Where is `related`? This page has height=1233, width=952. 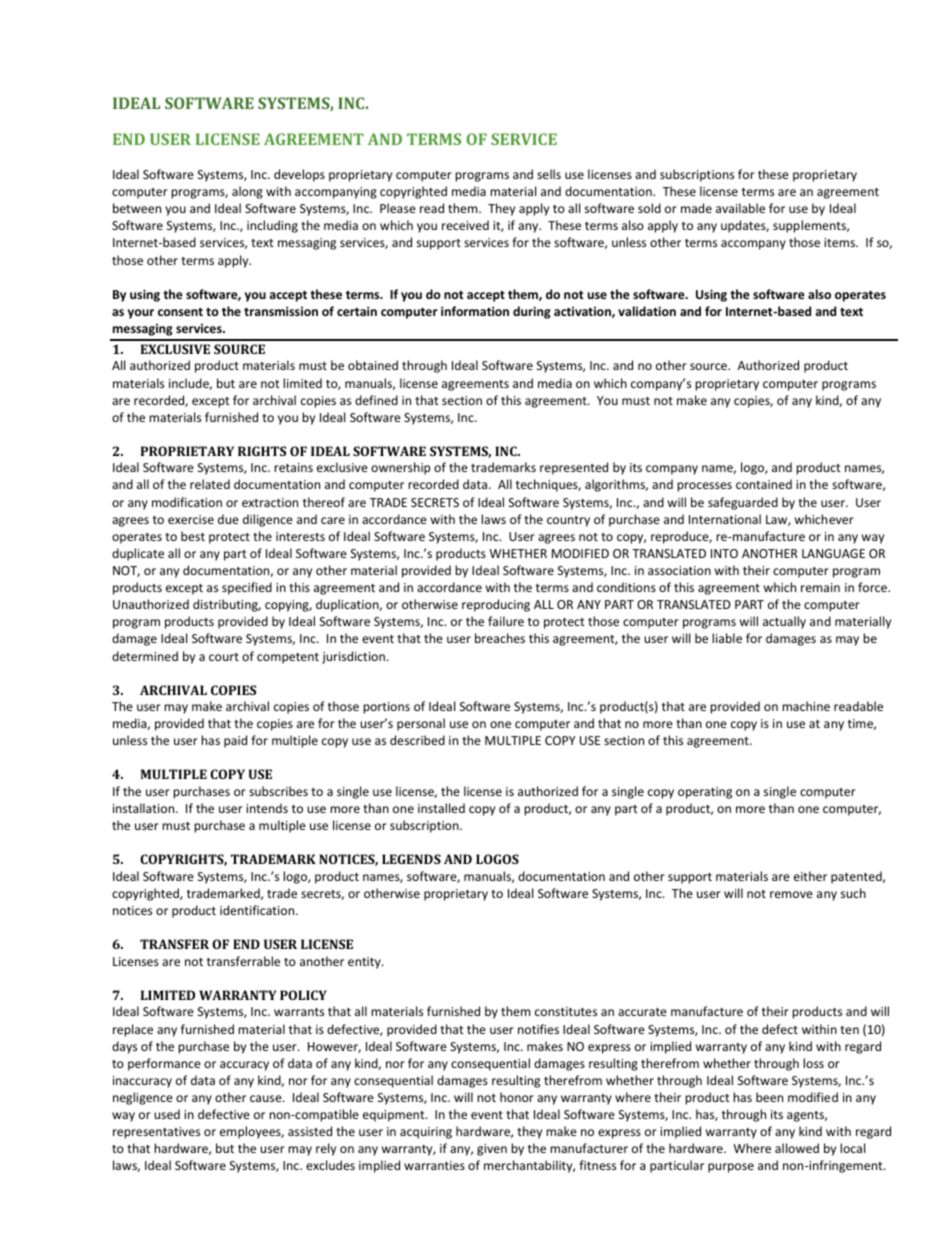 related is located at coordinates (210, 484).
